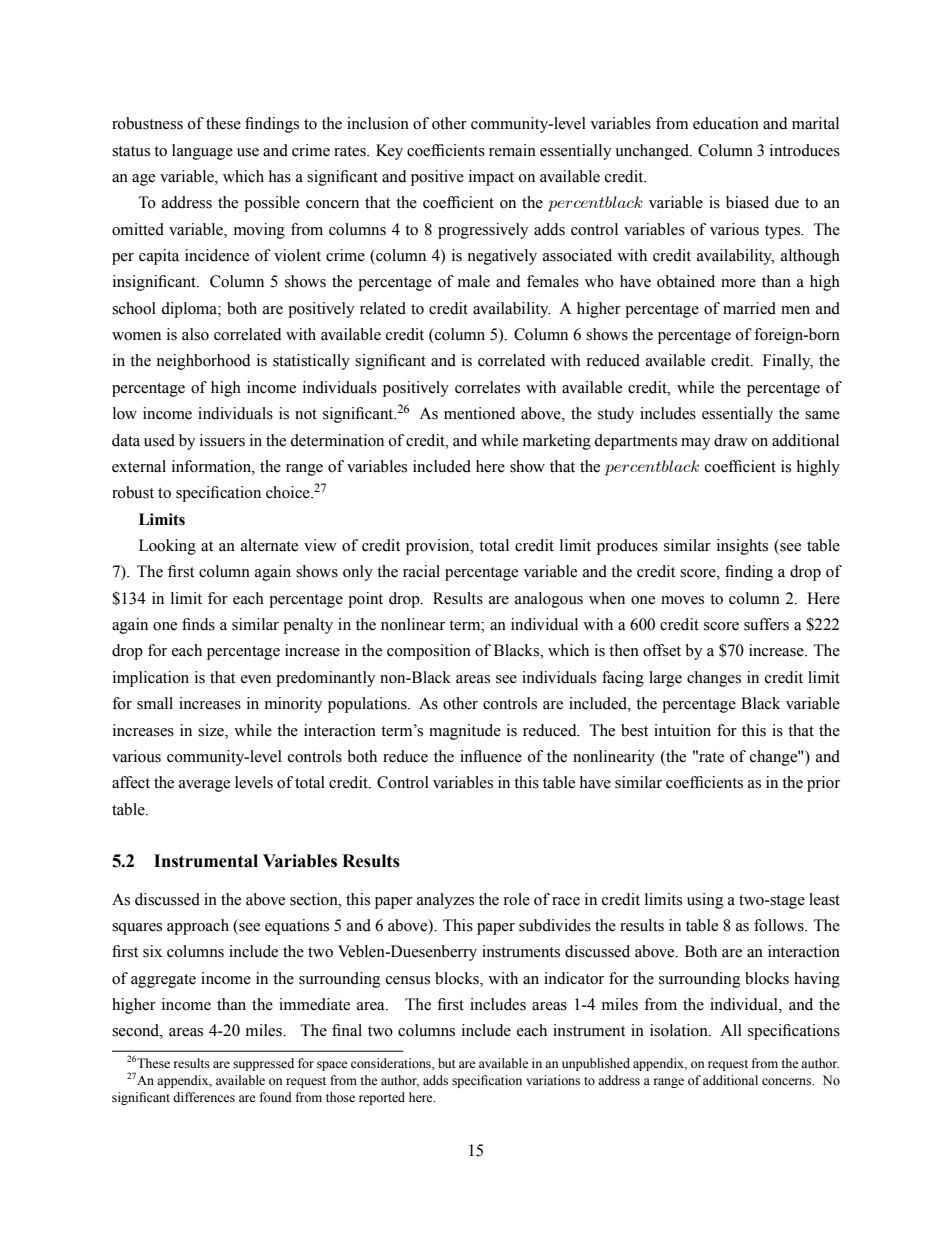 This screenshot has height=1233, width=952. I want to click on impact, so click(491, 178).
